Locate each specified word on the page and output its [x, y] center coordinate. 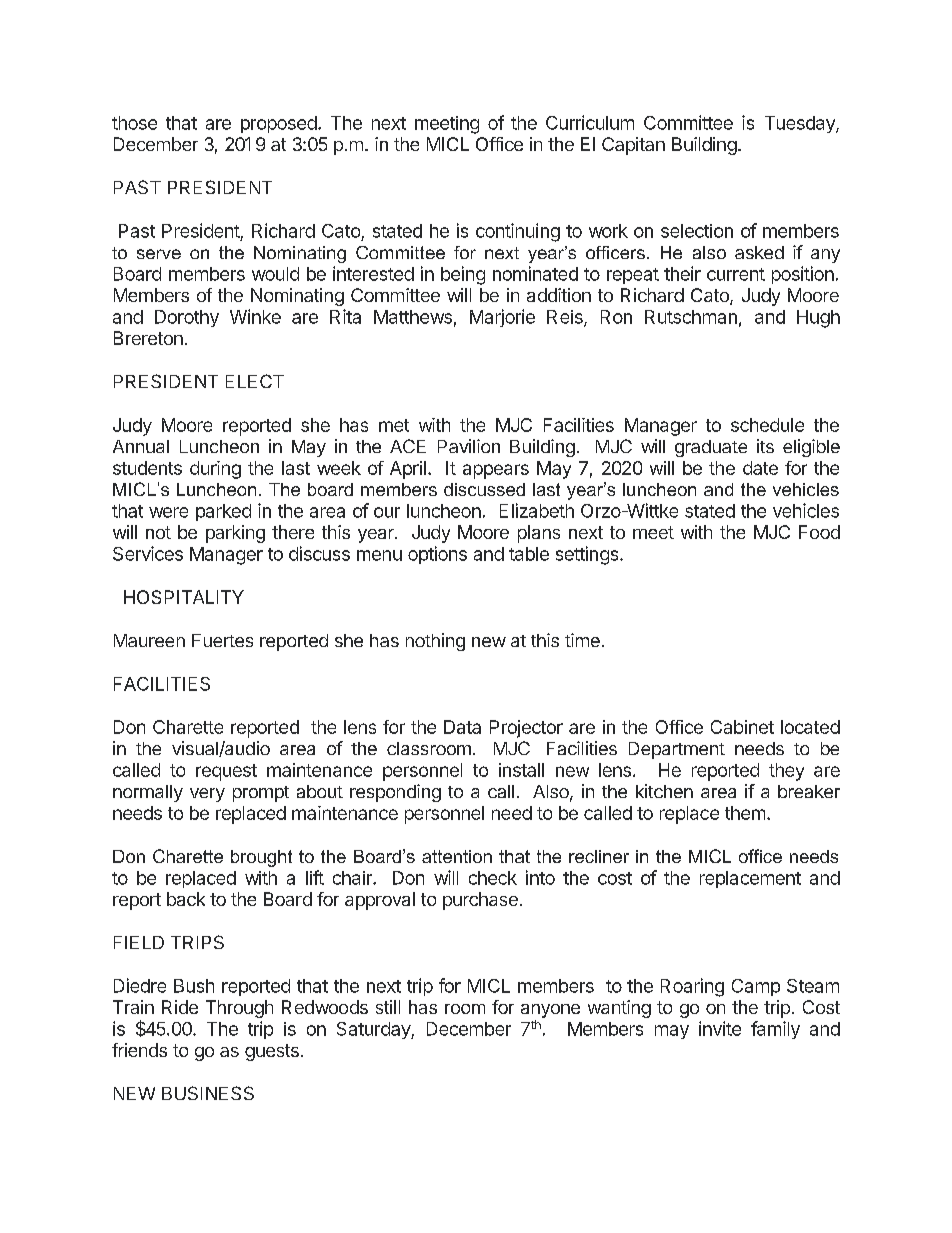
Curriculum [590, 122]
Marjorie [502, 318]
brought [261, 858]
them [745, 813]
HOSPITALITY [184, 597]
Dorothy [187, 318]
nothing [435, 642]
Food [819, 532]
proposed [279, 124]
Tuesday [801, 124]
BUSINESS [208, 1093]
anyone [550, 1011]
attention [457, 856]
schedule [767, 425]
